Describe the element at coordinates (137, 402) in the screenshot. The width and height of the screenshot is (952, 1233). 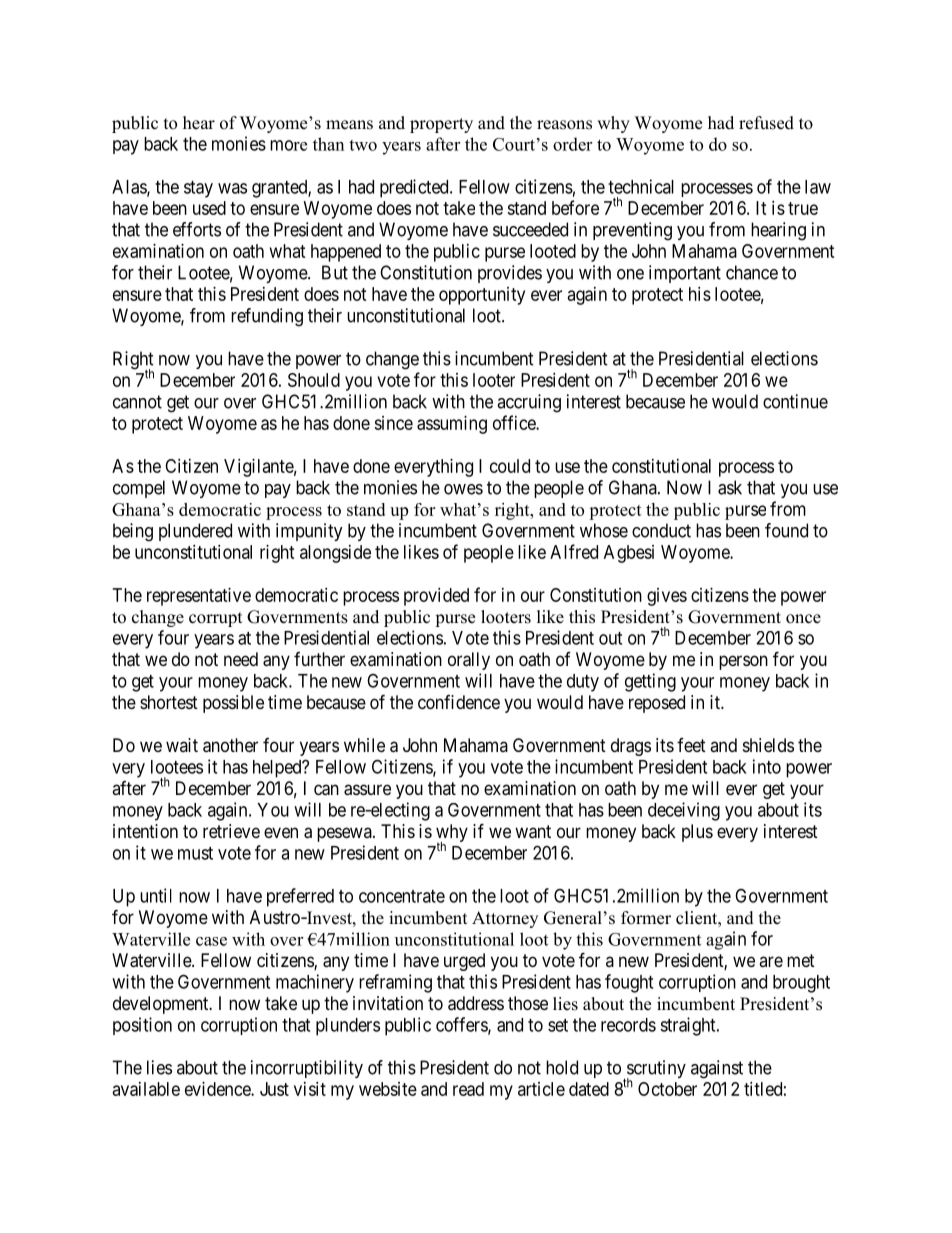
I see `cannot` at that location.
